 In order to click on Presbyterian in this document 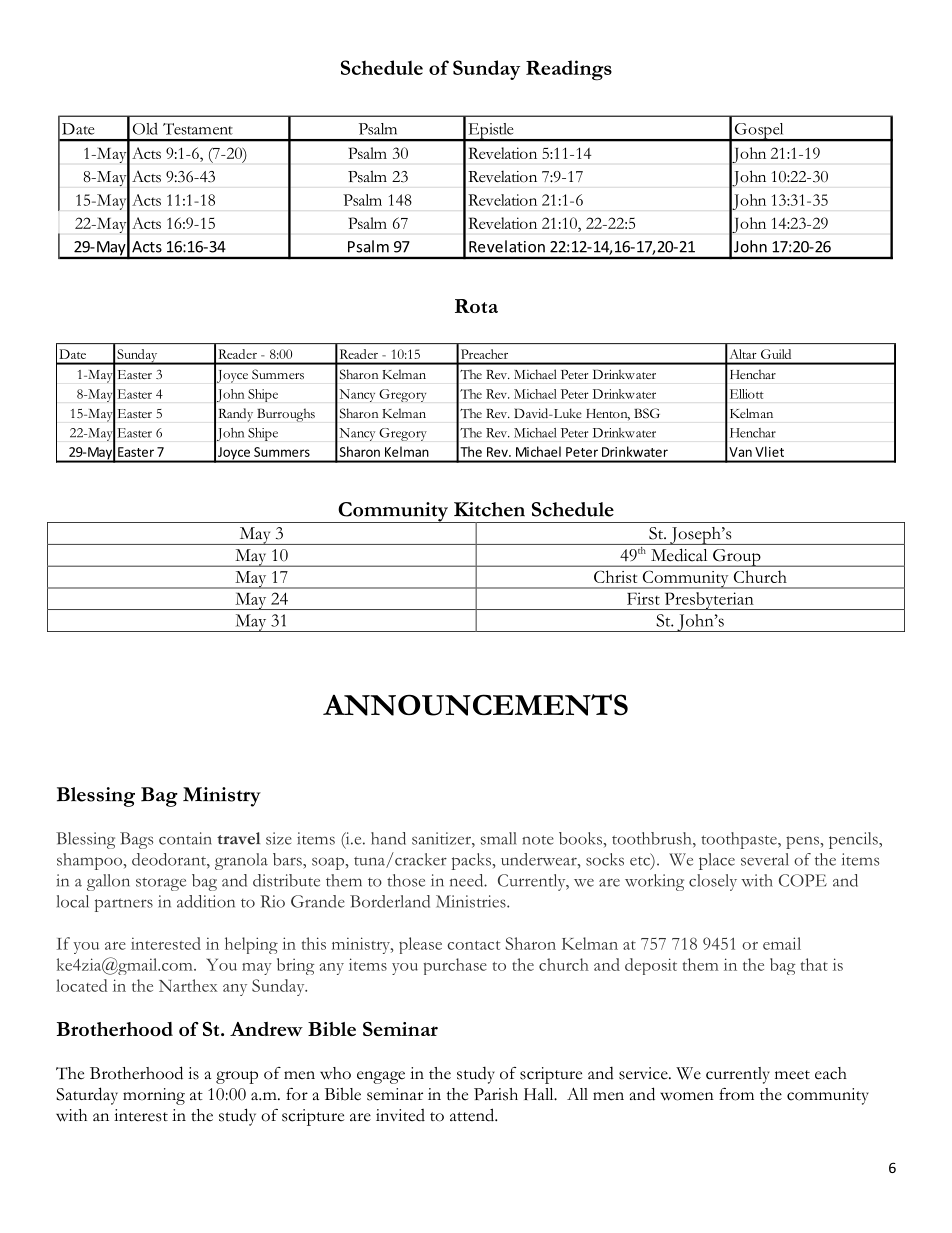, I will do `click(709, 601)`.
